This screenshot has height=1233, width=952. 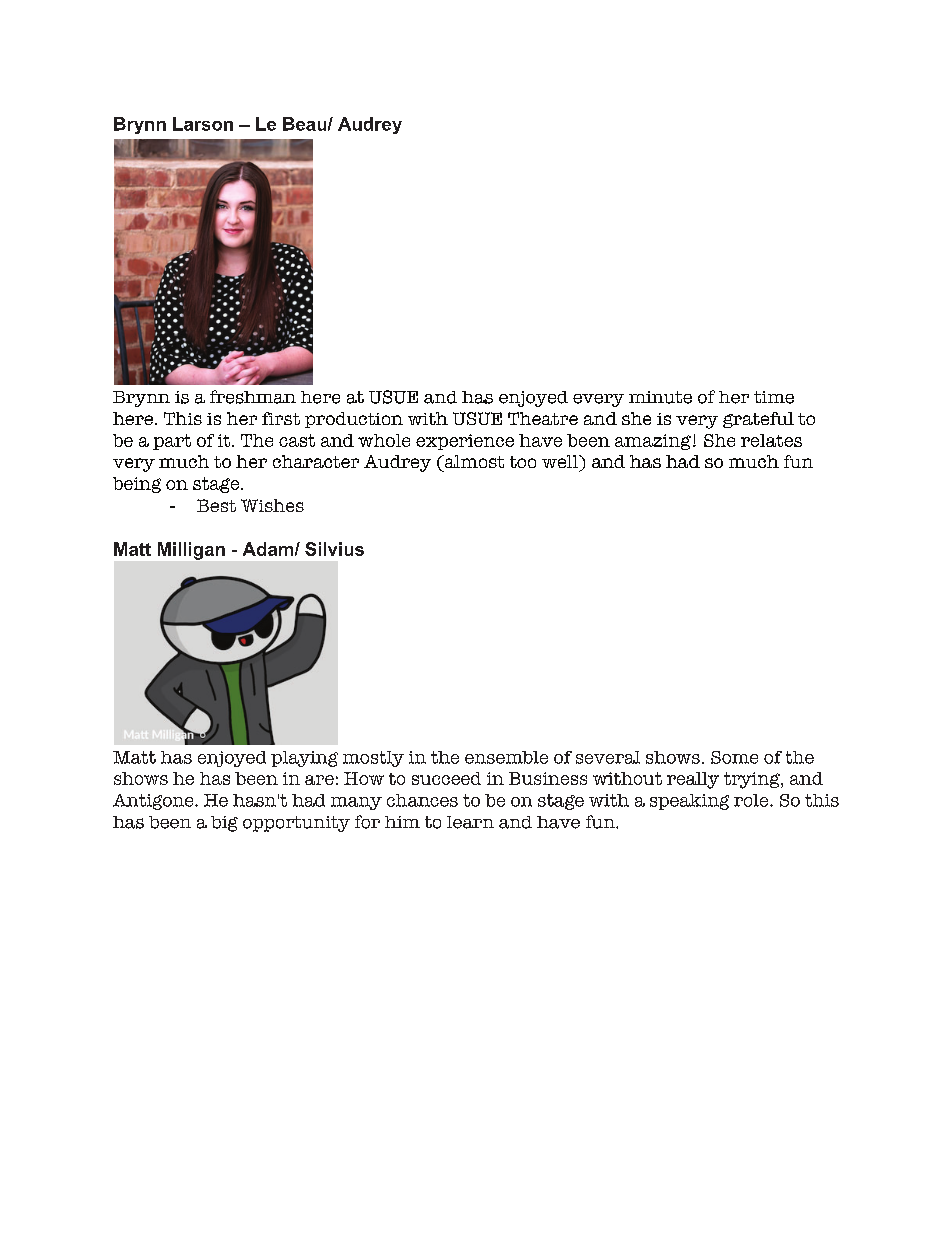 I want to click on ensemble, so click(x=506, y=757).
